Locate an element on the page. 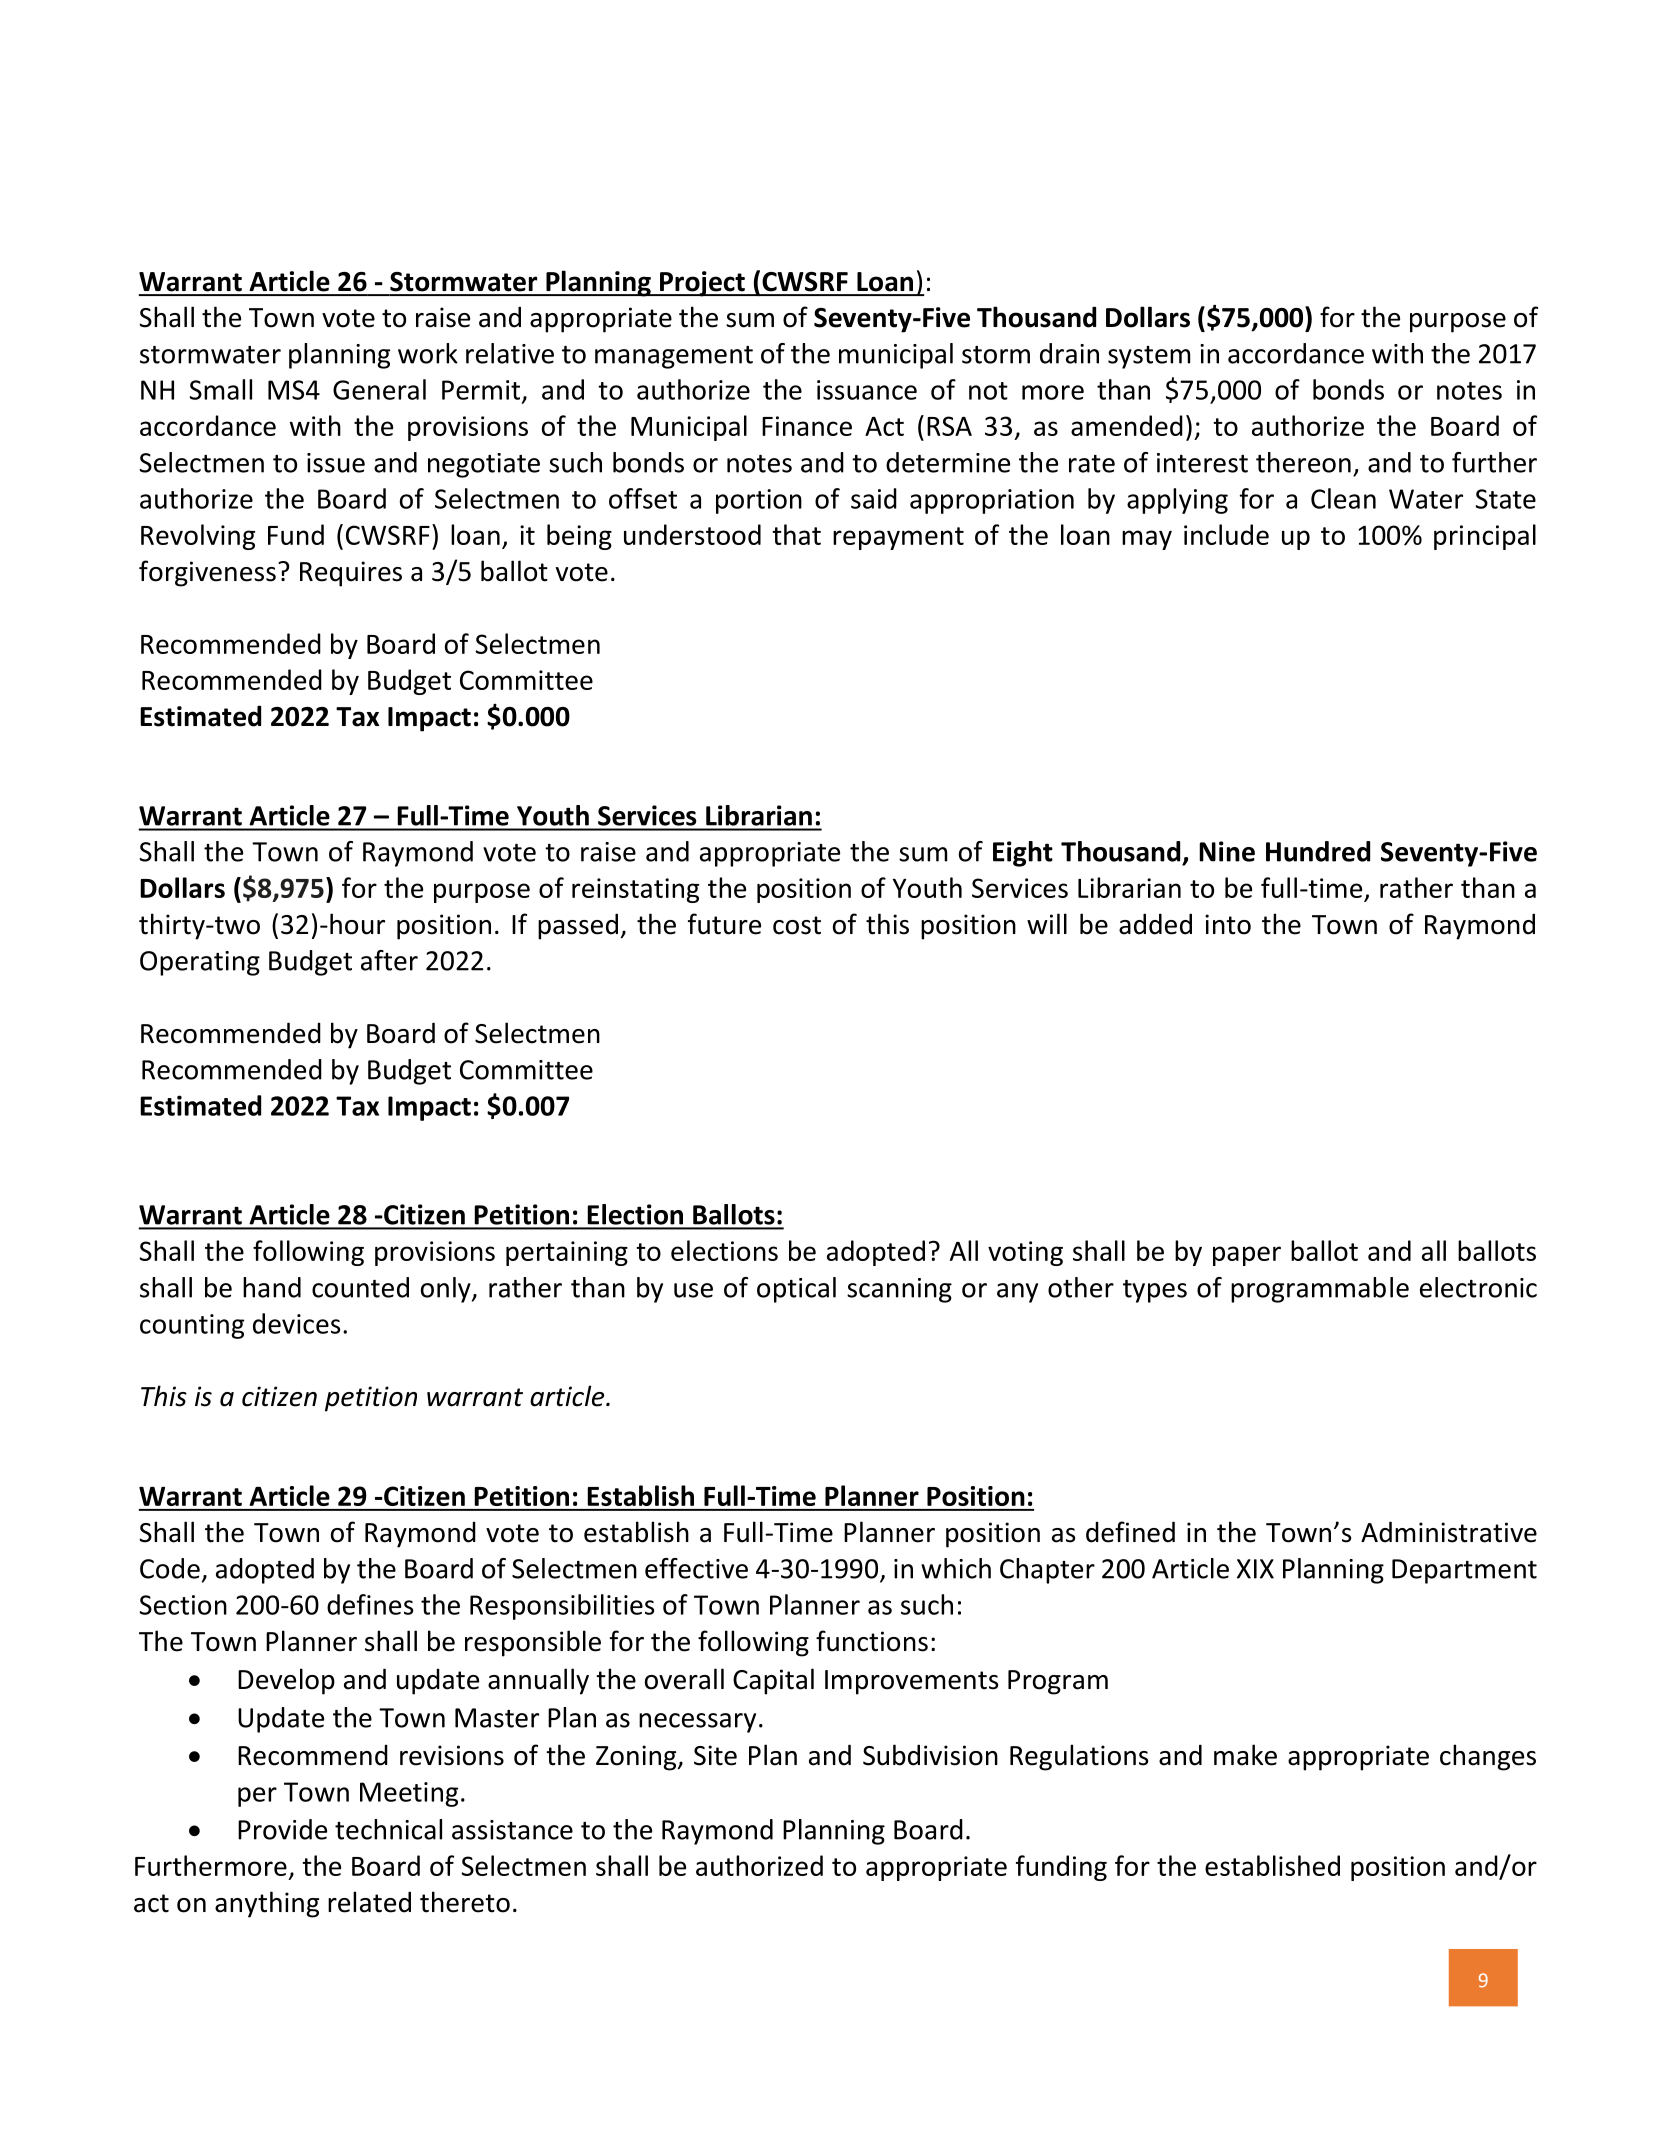 The height and width of the document is (2140, 1654). electronic is located at coordinates (1478, 1287).
